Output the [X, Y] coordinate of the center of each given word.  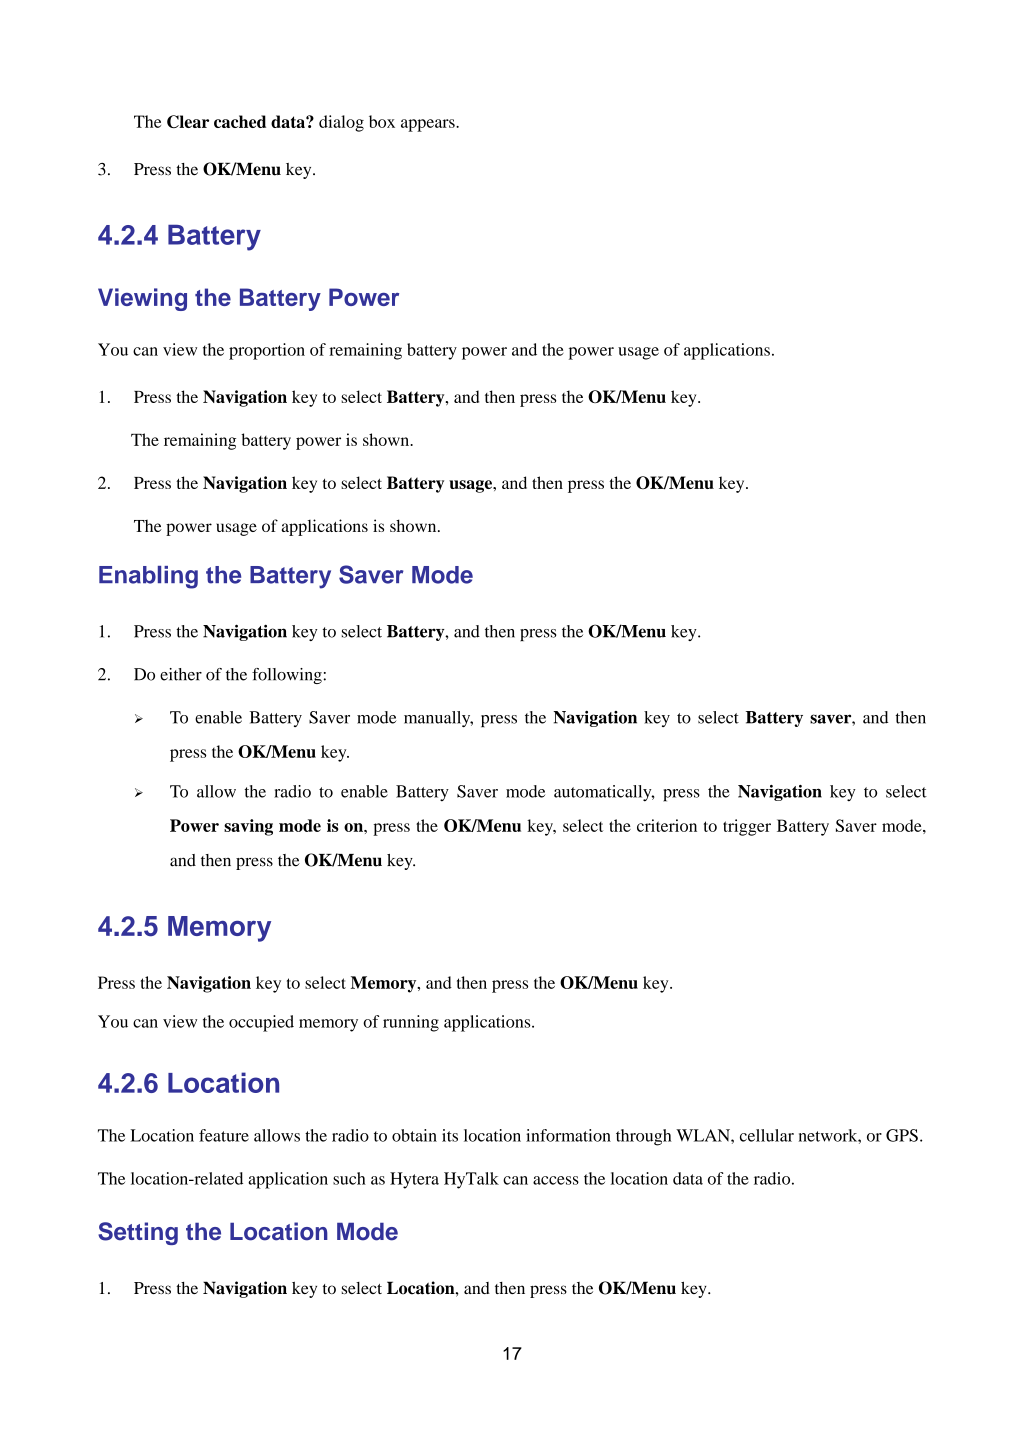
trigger [747, 827]
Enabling [148, 577]
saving [248, 827]
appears [429, 125]
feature [224, 1135]
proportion [267, 351]
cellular [767, 1135]
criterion [667, 825]
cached [240, 121]
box [382, 121]
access [556, 1180]
